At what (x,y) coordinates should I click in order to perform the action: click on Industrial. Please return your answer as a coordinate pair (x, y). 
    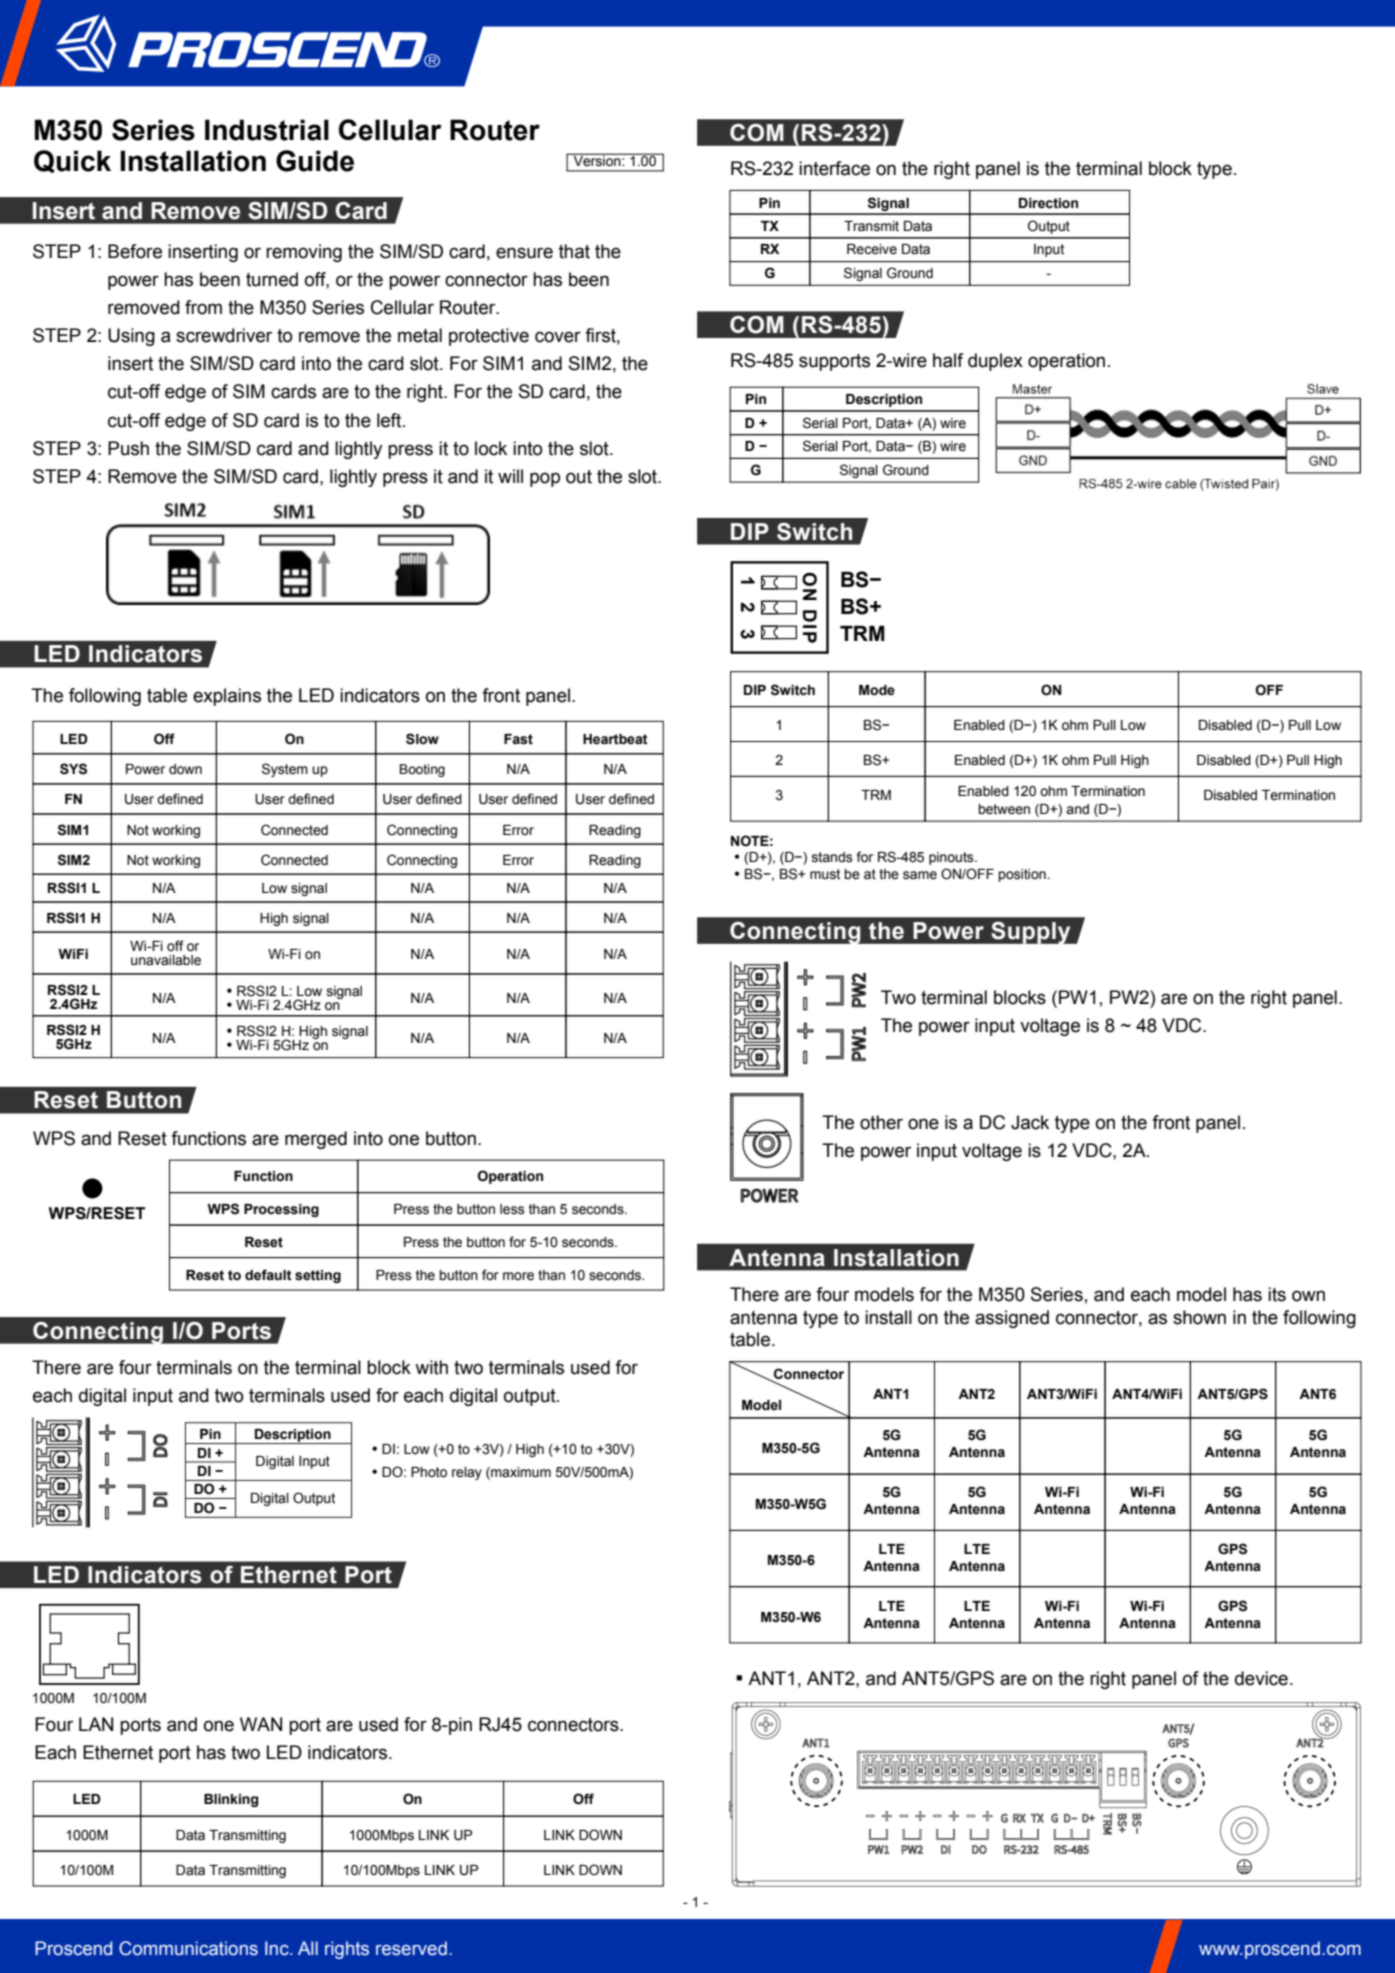
    Looking at the image, I should click on (267, 130).
